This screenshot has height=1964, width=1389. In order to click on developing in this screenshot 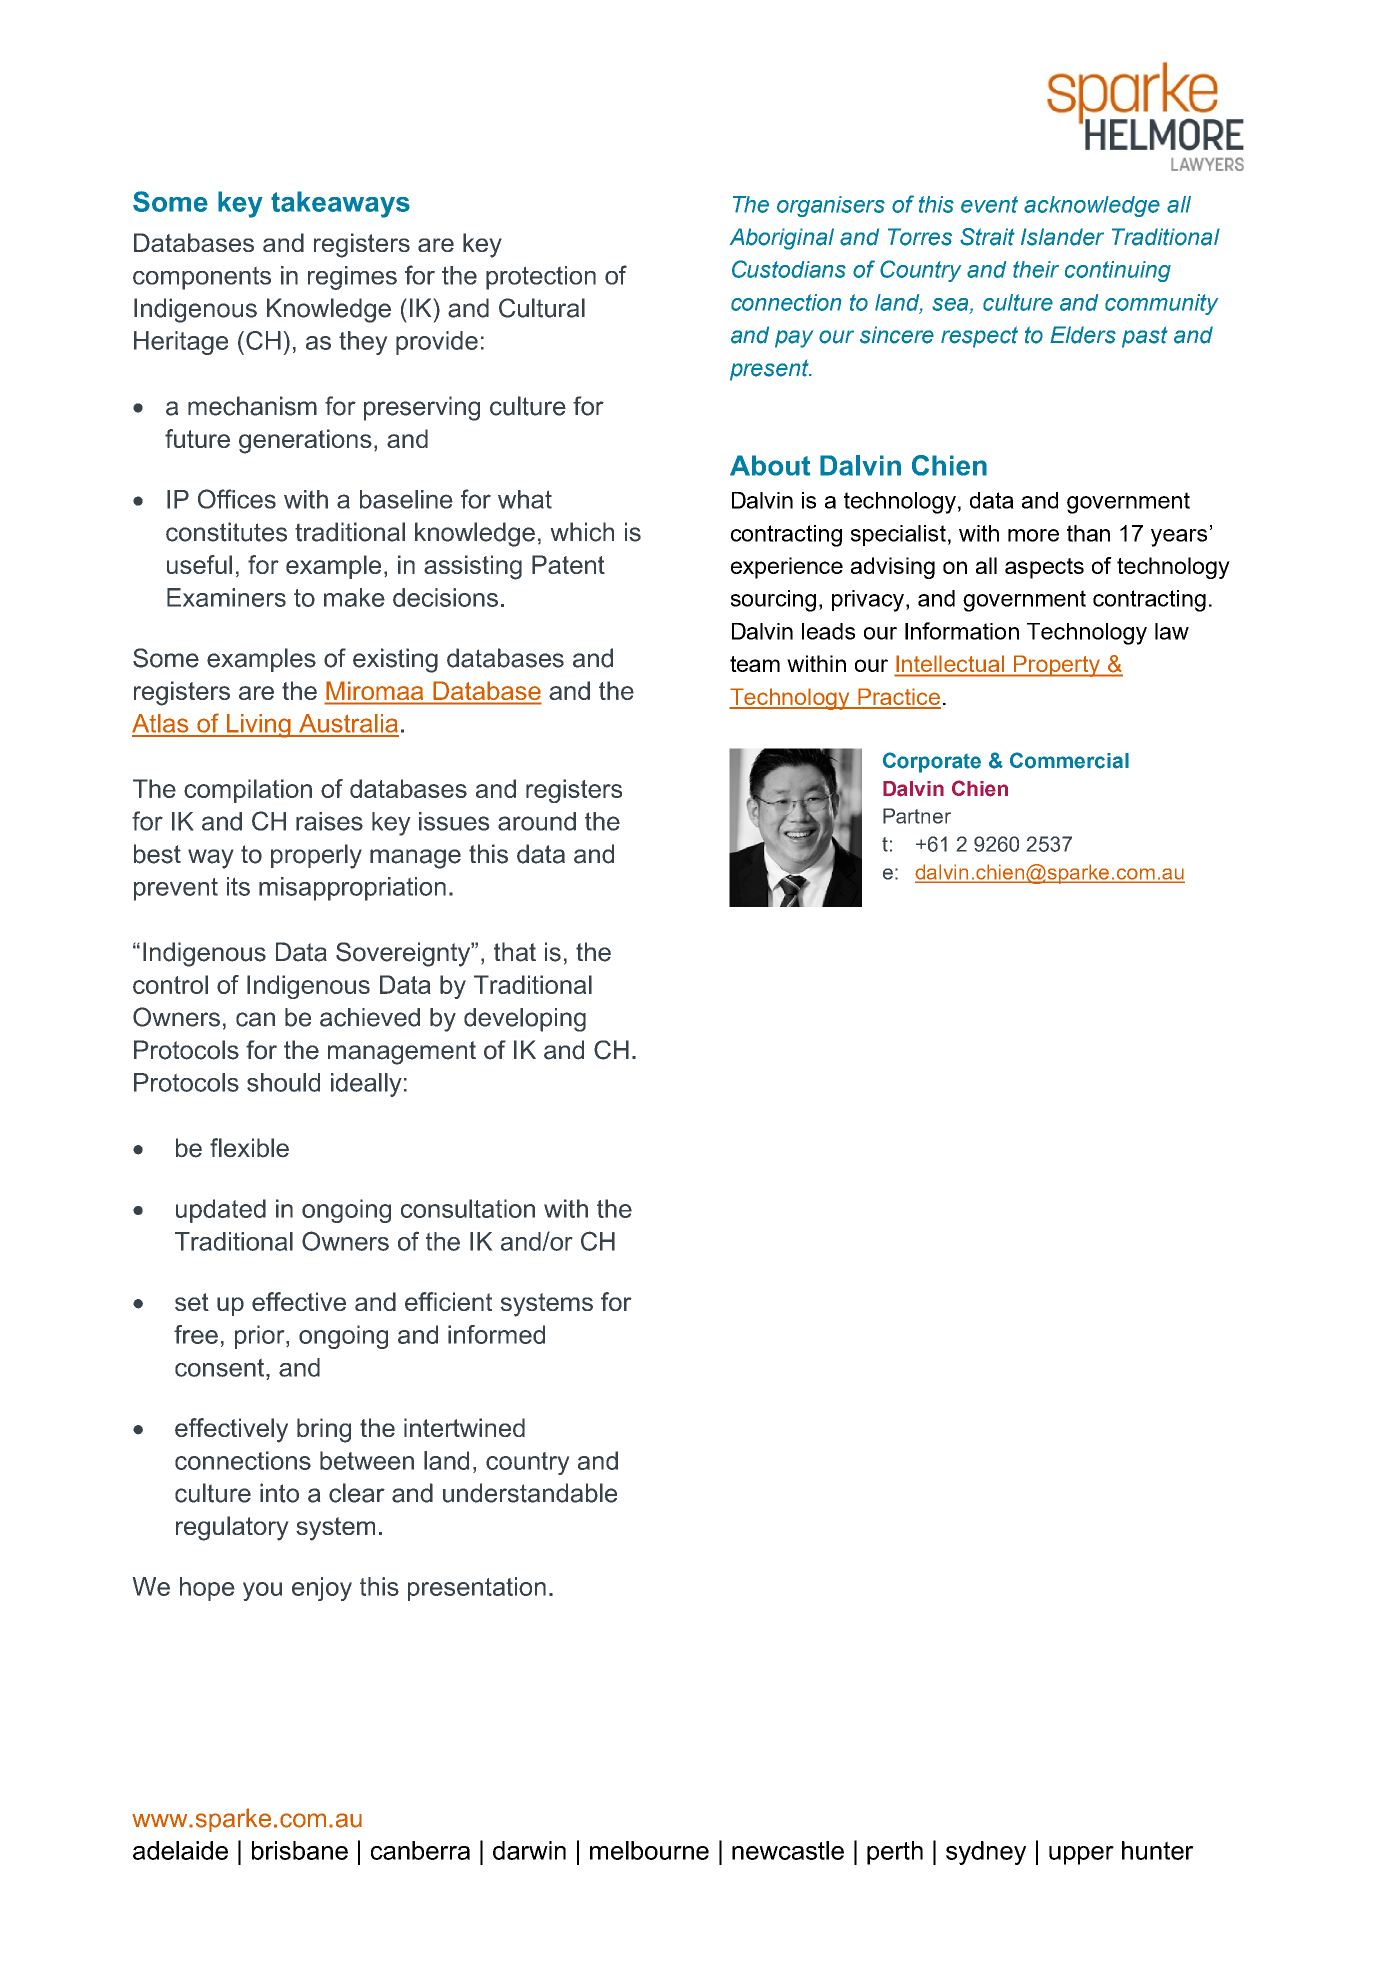, I will do `click(525, 1020)`.
